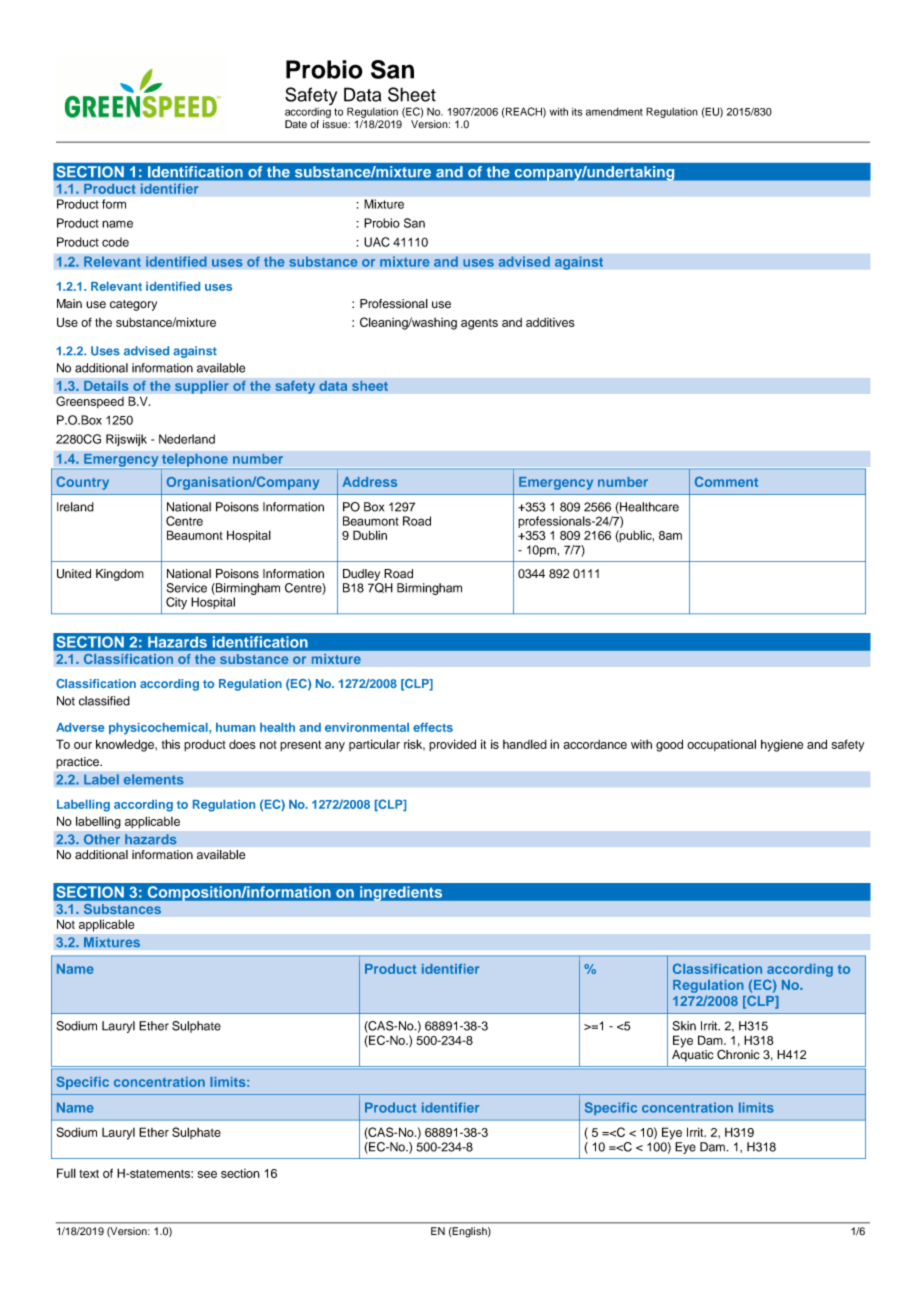  What do you see at coordinates (452, 745) in the image?
I see `provided` at bounding box center [452, 745].
